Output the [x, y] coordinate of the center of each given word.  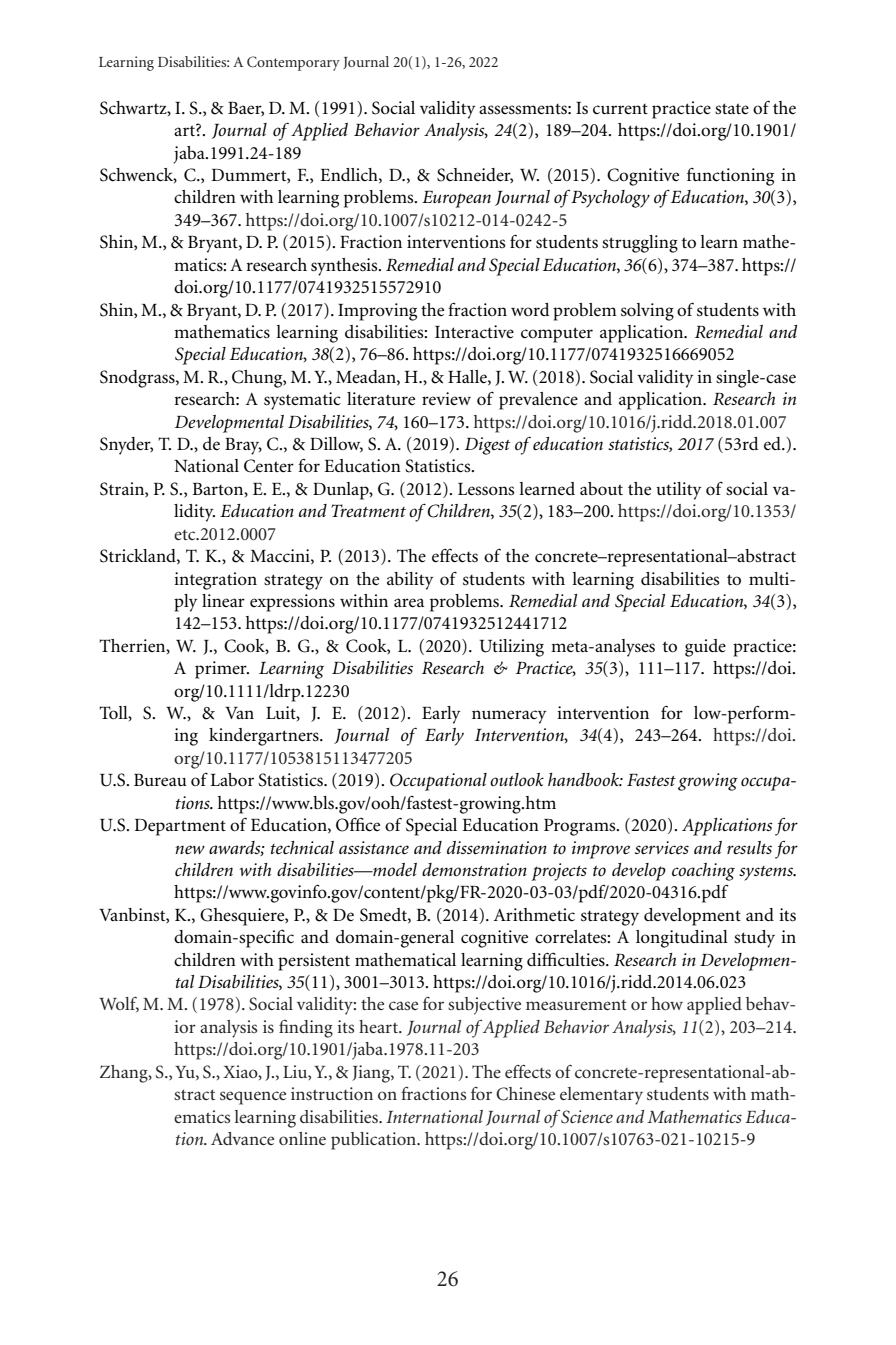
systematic [302, 401]
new [190, 850]
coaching [703, 872]
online [302, 1138]
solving [647, 312]
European [456, 199]
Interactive [474, 332]
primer [222, 670]
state [732, 109]
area [409, 603]
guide [705, 648]
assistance [374, 847]
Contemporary [293, 63]
